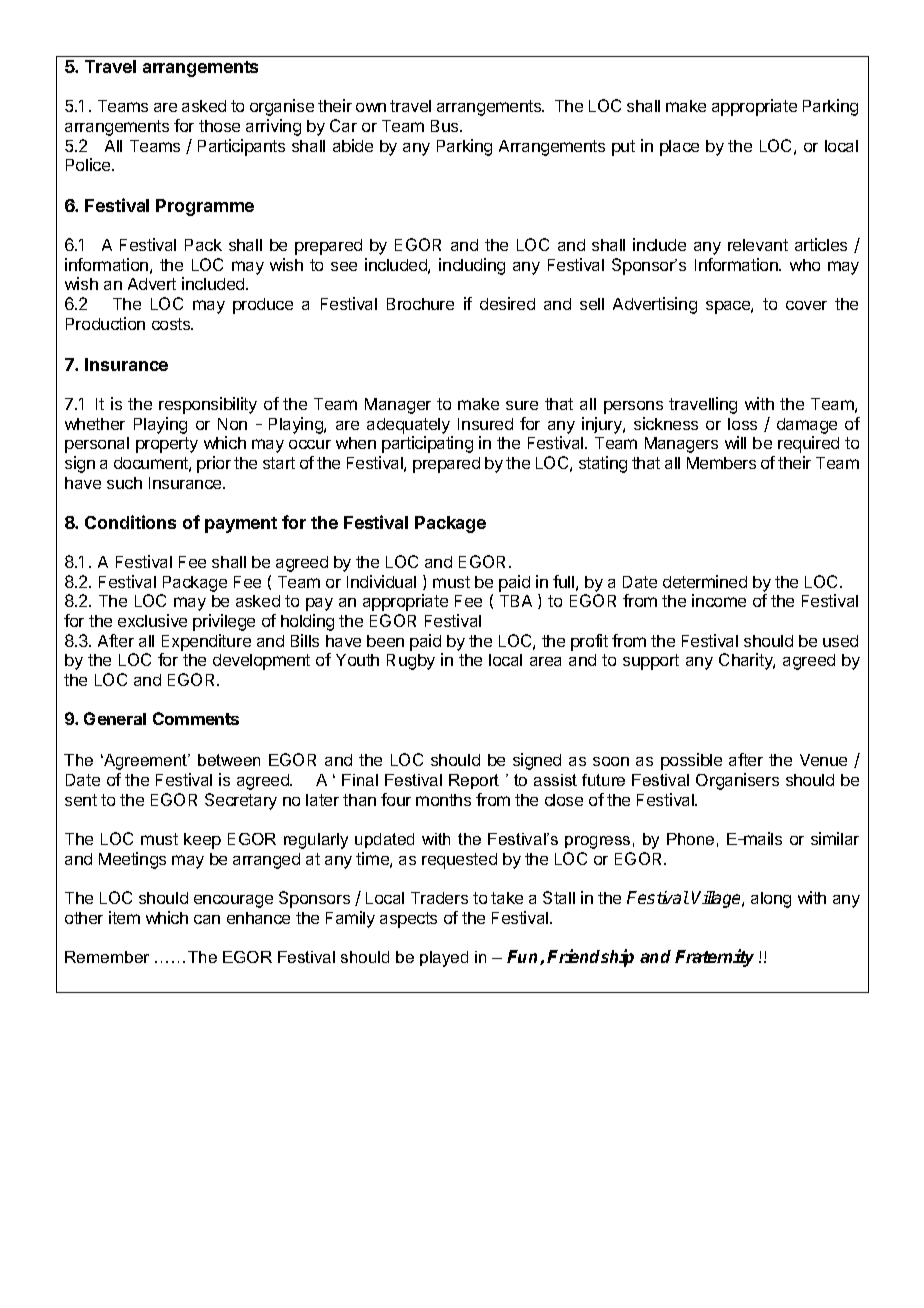  Describe the element at coordinates (146, 762) in the page. I see `Agreement` at that location.
